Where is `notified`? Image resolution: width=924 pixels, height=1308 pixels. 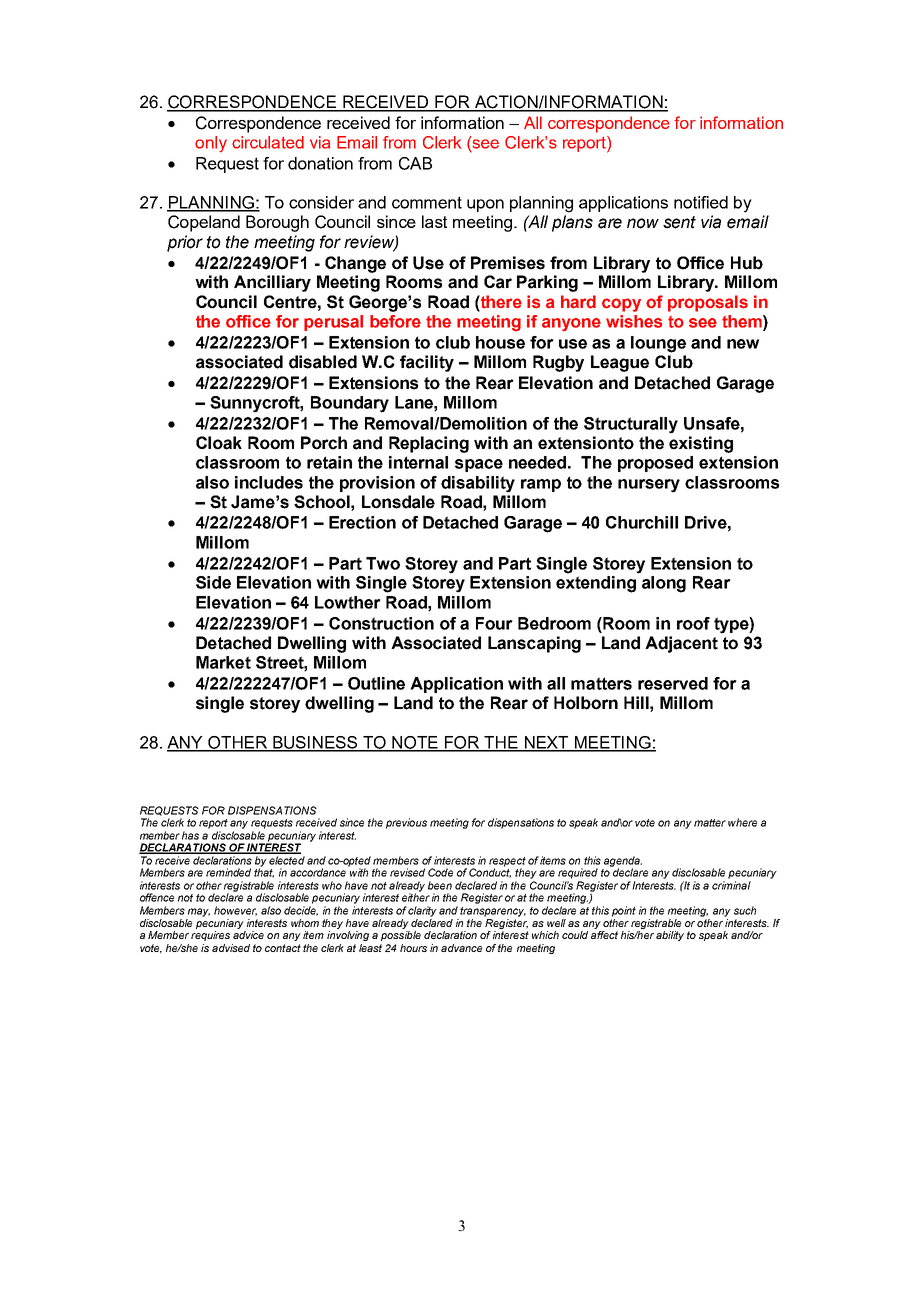
notified is located at coordinates (701, 202).
